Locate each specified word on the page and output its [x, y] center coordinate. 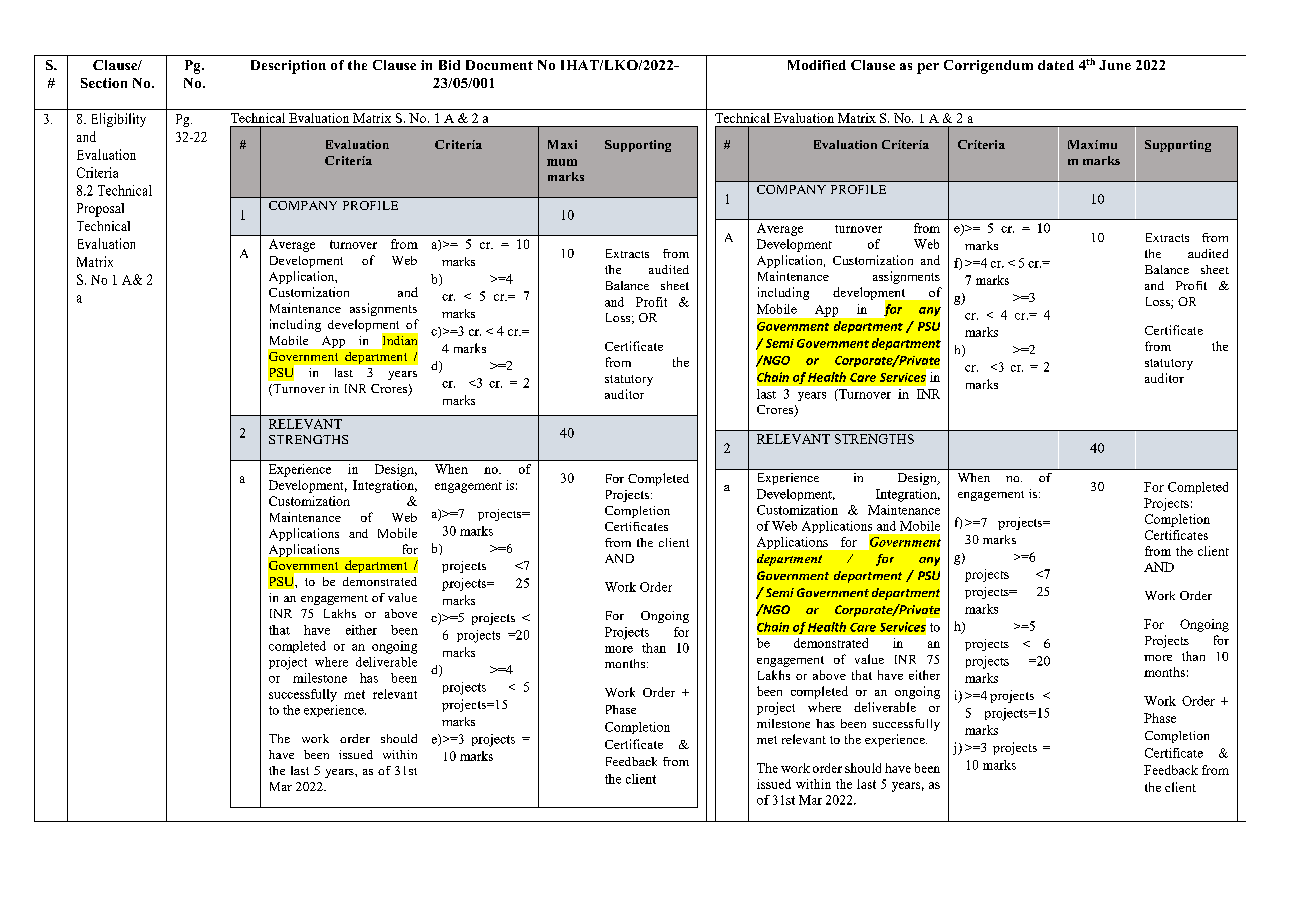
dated [1056, 65]
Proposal [100, 210]
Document [499, 65]
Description [288, 67]
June [1115, 65]
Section [104, 83]
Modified [817, 65]
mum [562, 162]
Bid [449, 65]
